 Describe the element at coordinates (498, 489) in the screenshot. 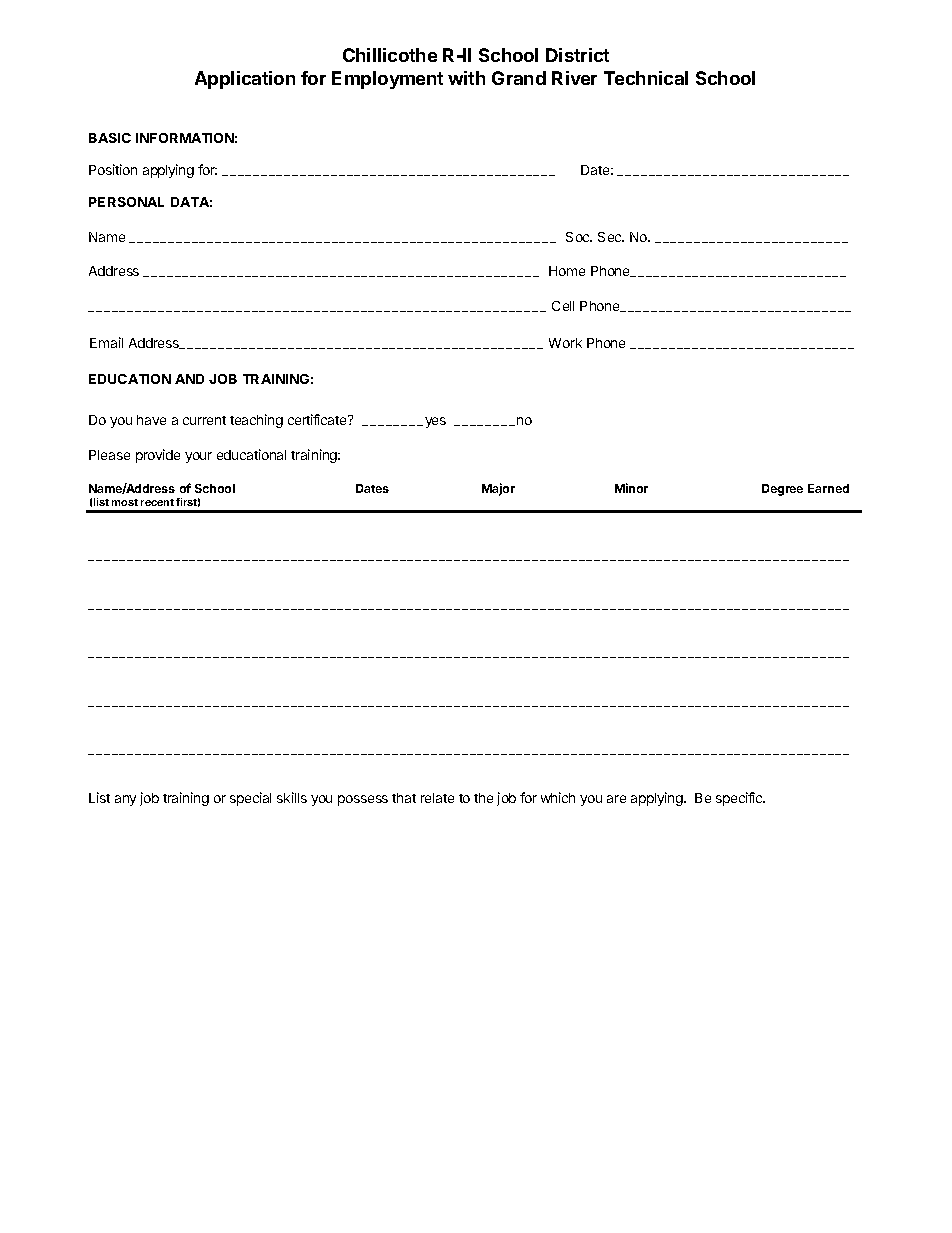

I see `Major` at that location.
